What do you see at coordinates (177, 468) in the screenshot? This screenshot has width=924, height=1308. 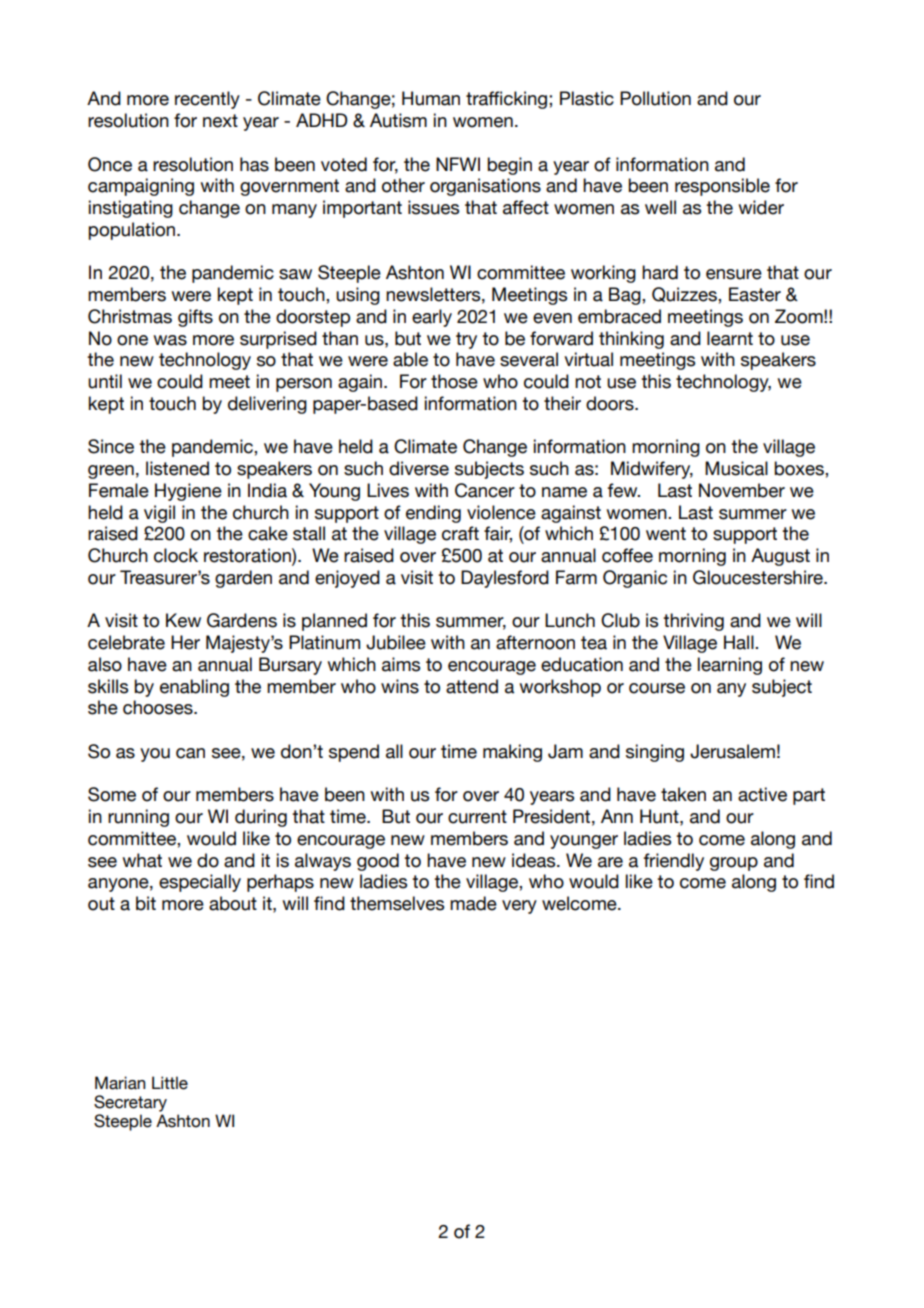 I see `listened` at bounding box center [177, 468].
